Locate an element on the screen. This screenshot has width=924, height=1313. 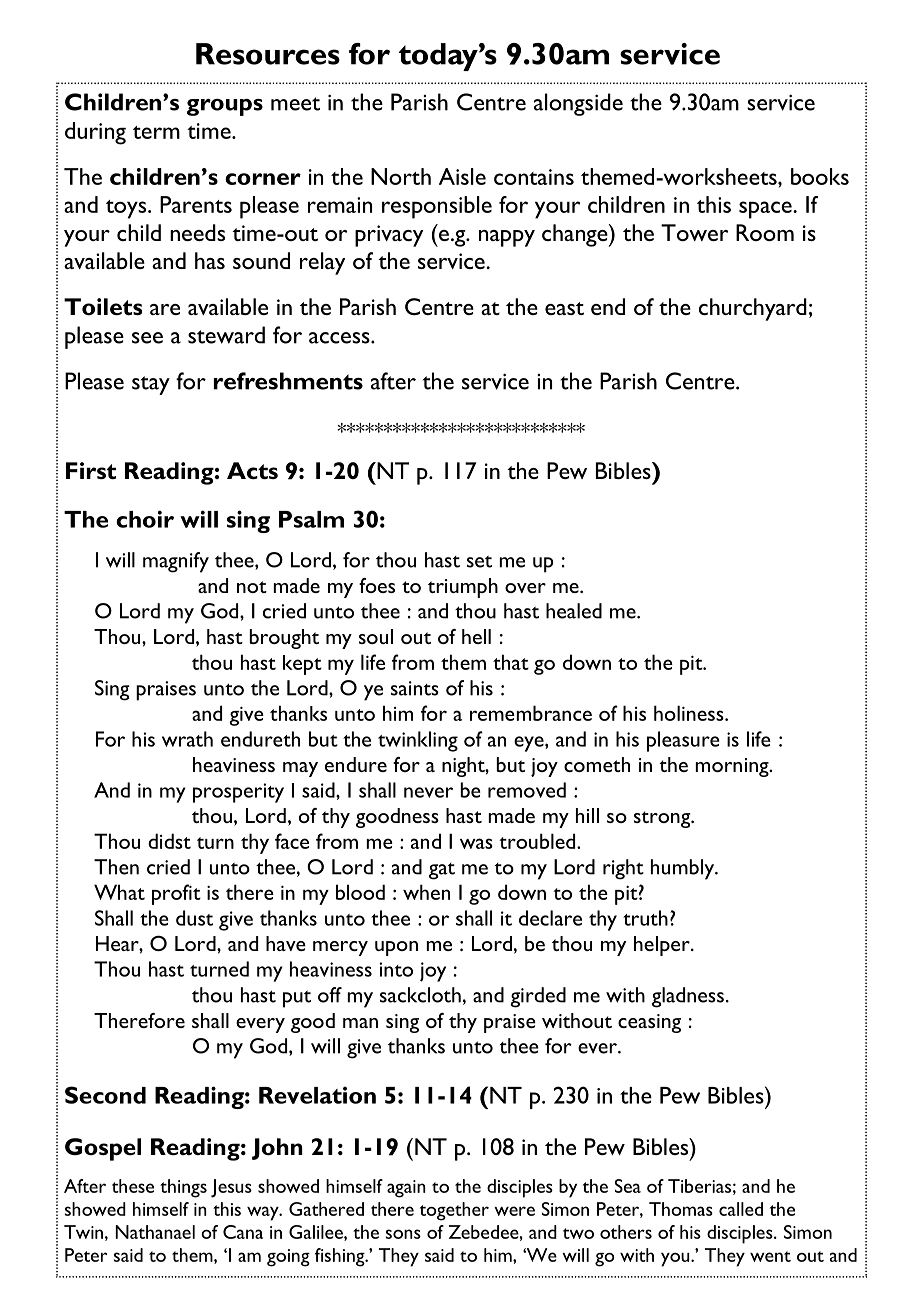
Nathanael is located at coordinates (155, 1232).
